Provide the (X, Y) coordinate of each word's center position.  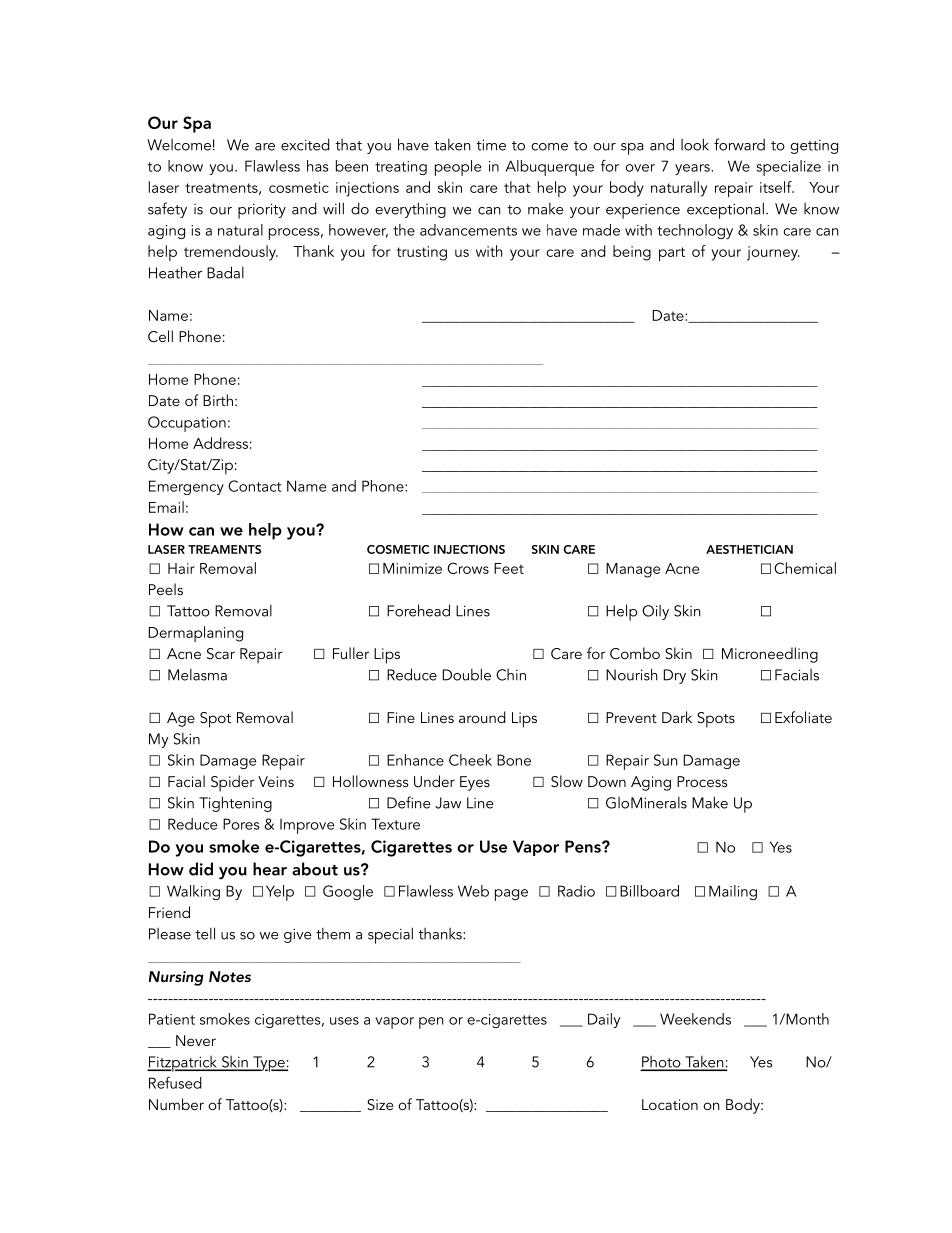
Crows (468, 568)
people (458, 168)
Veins (276, 781)
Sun (666, 760)
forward (739, 144)
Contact (254, 486)
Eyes (475, 783)
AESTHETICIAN (749, 549)
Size (380, 1105)
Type (269, 1064)
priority (262, 211)
